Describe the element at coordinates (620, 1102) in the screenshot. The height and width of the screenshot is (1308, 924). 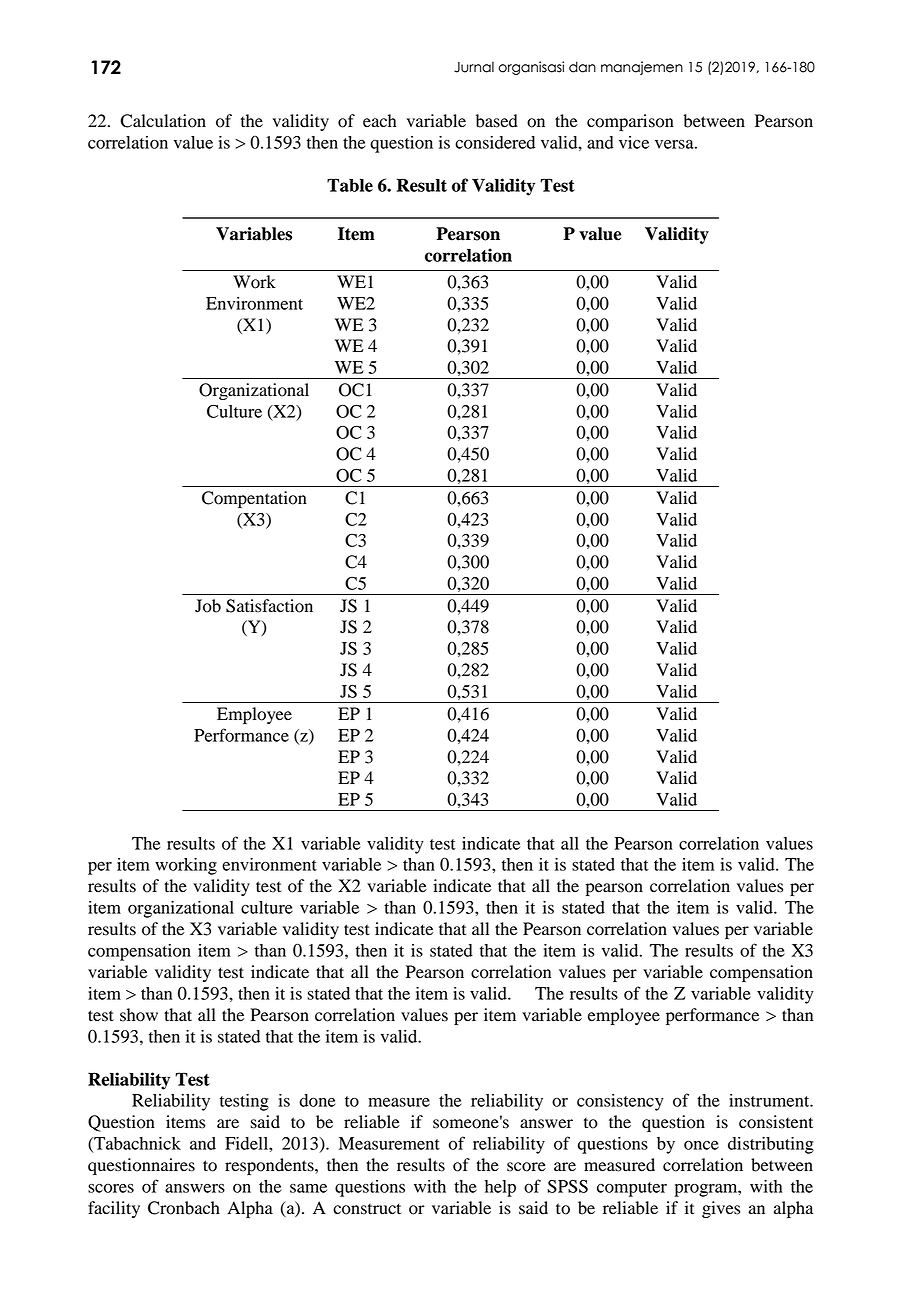
I see `consistency` at that location.
